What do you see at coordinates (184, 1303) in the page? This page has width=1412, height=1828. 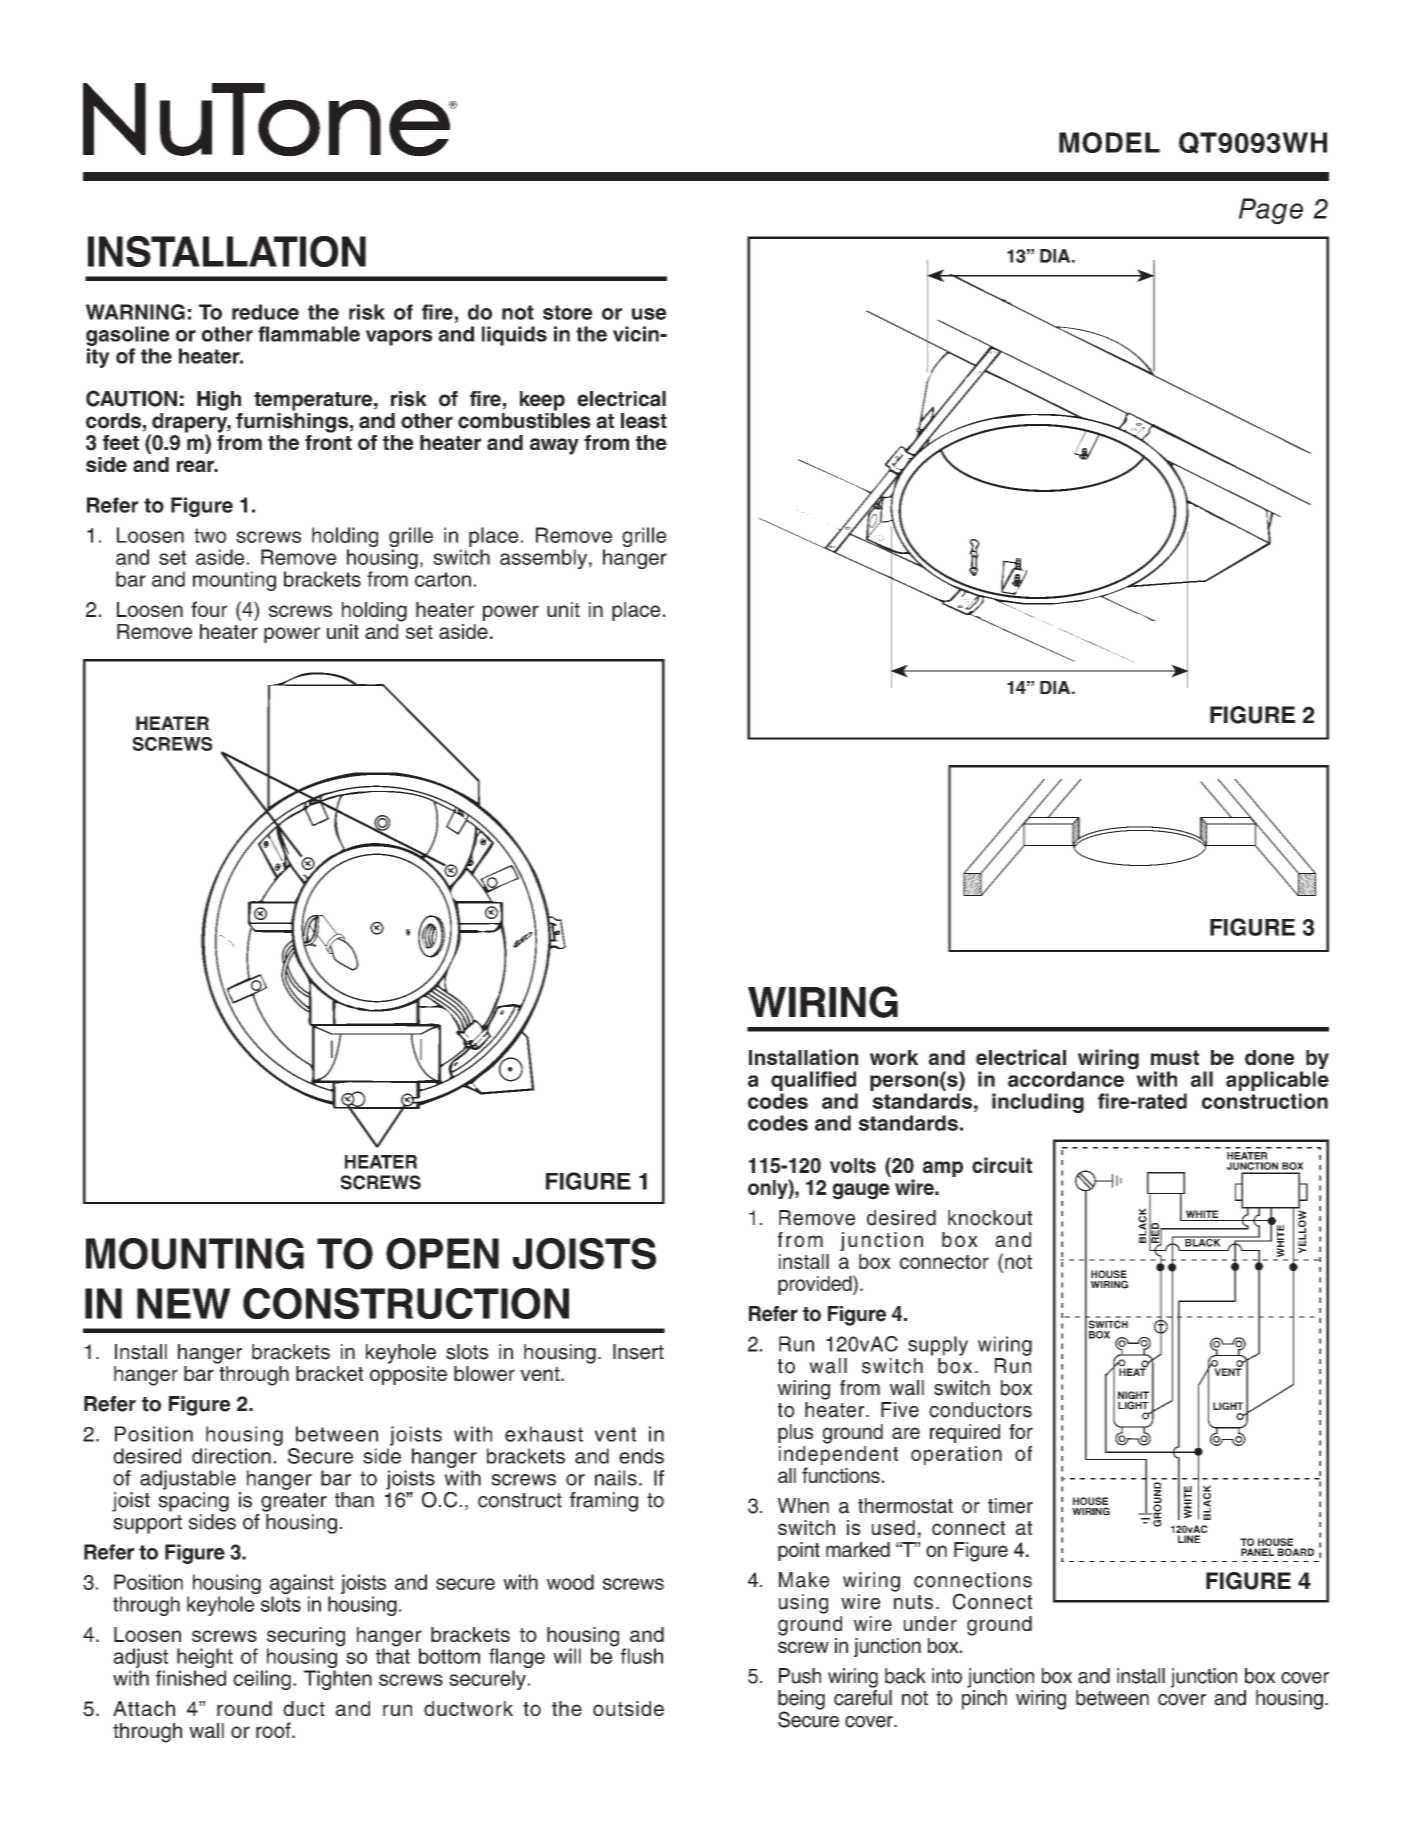 I see `NEW` at bounding box center [184, 1303].
